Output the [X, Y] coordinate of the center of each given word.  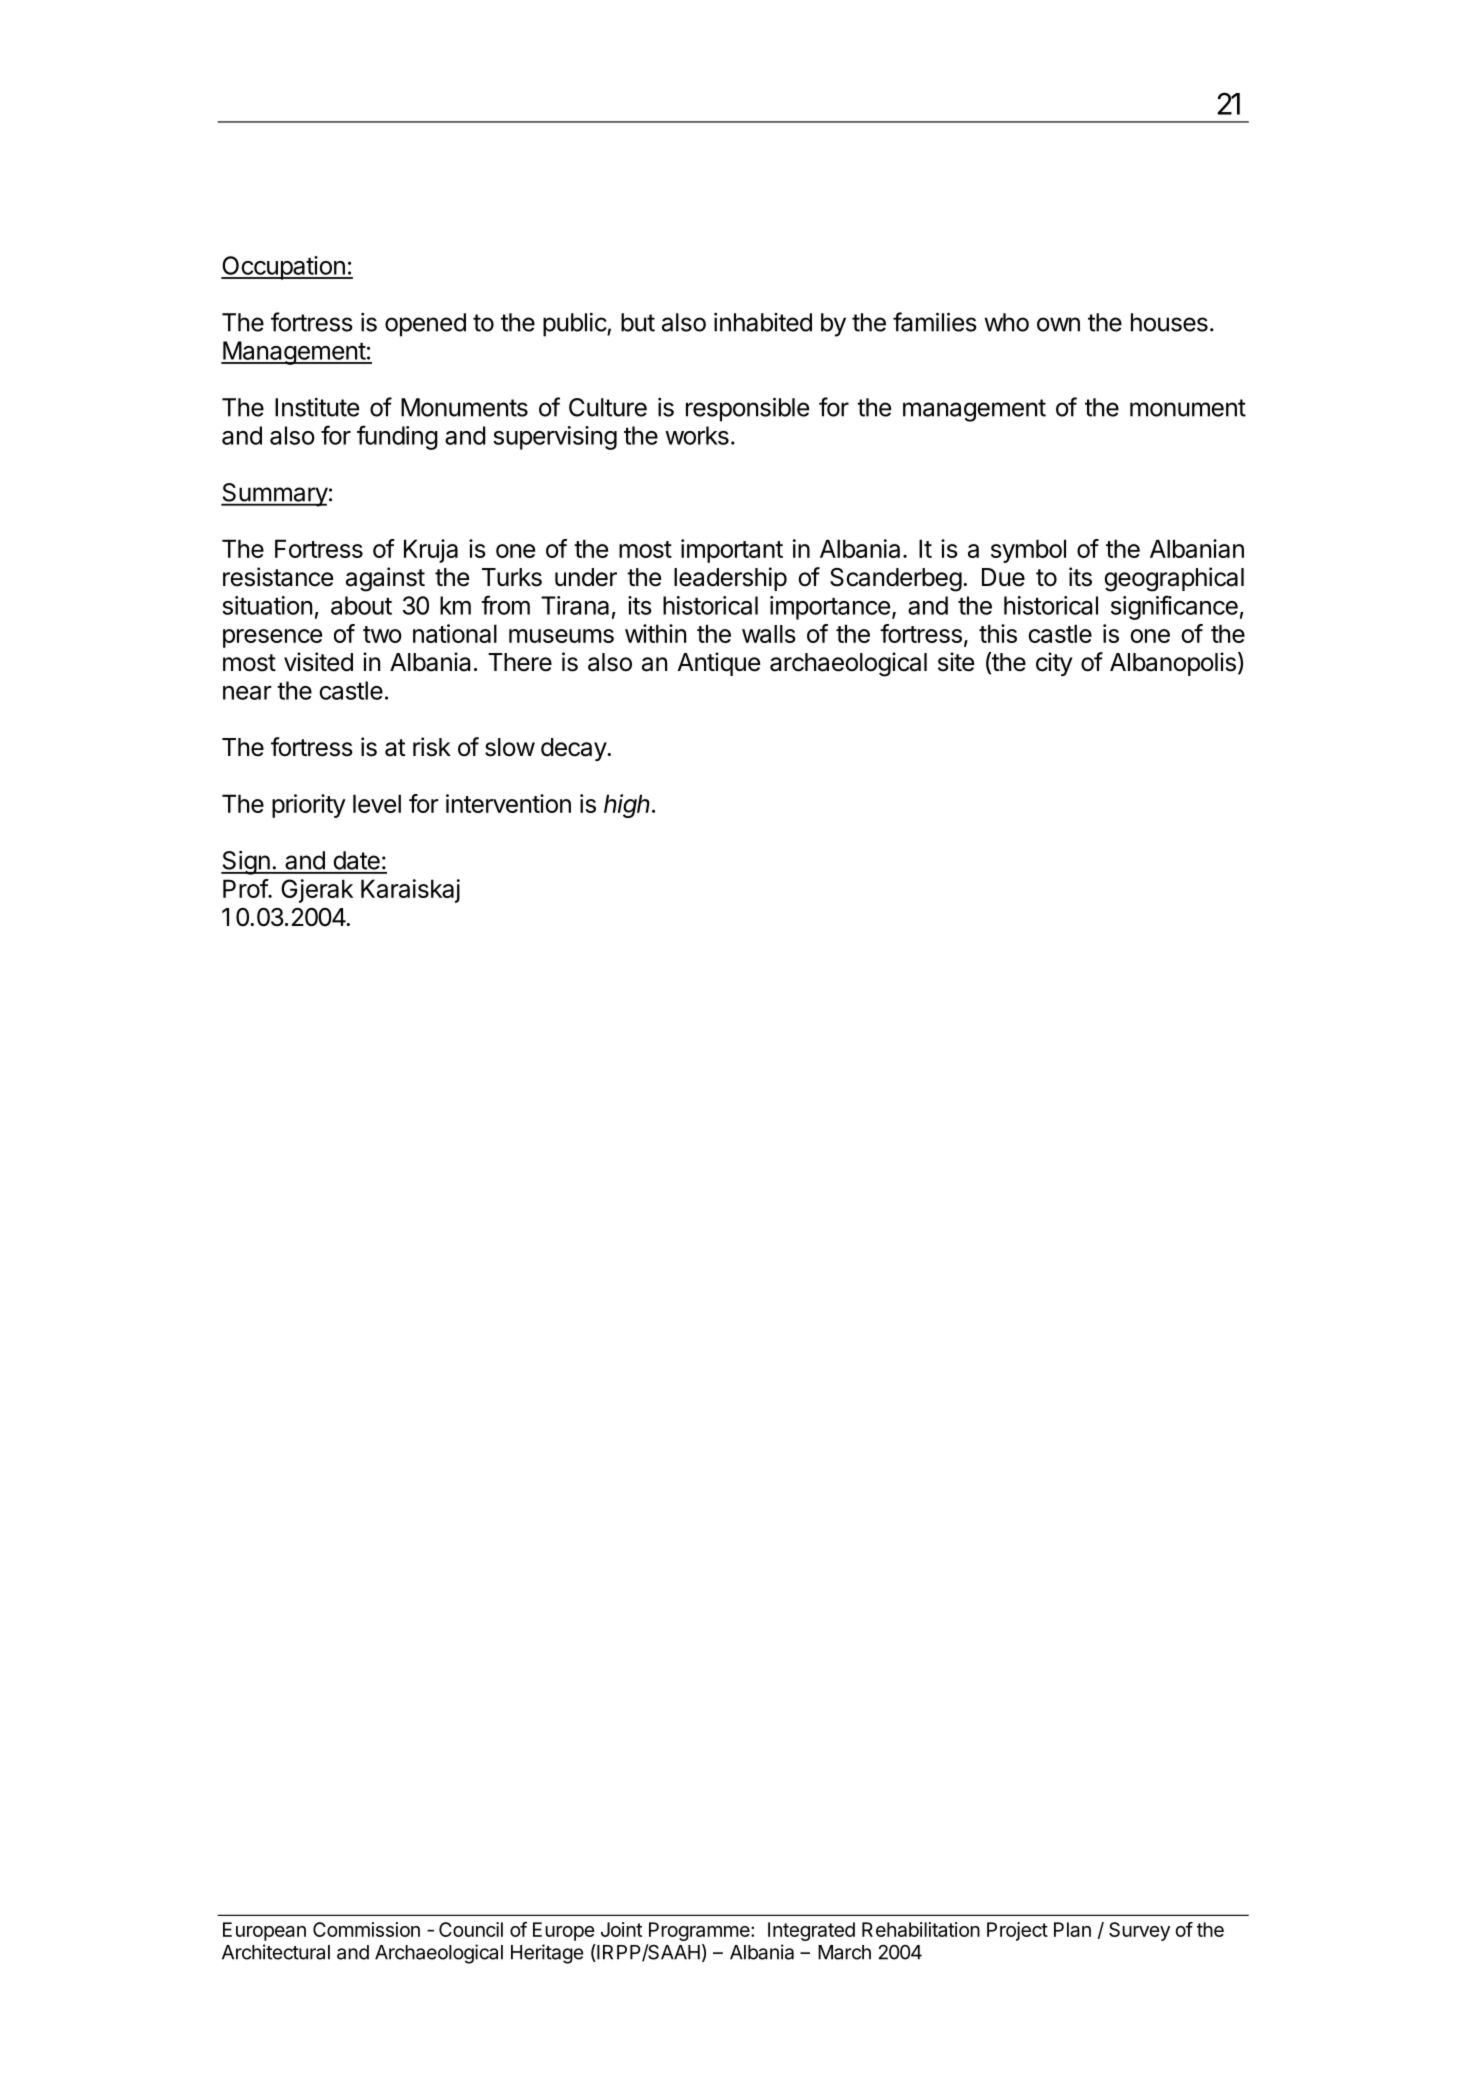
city [1054, 664]
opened [425, 325]
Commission [366, 1929]
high [628, 806]
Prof [246, 888]
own [1058, 324]
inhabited [763, 322]
